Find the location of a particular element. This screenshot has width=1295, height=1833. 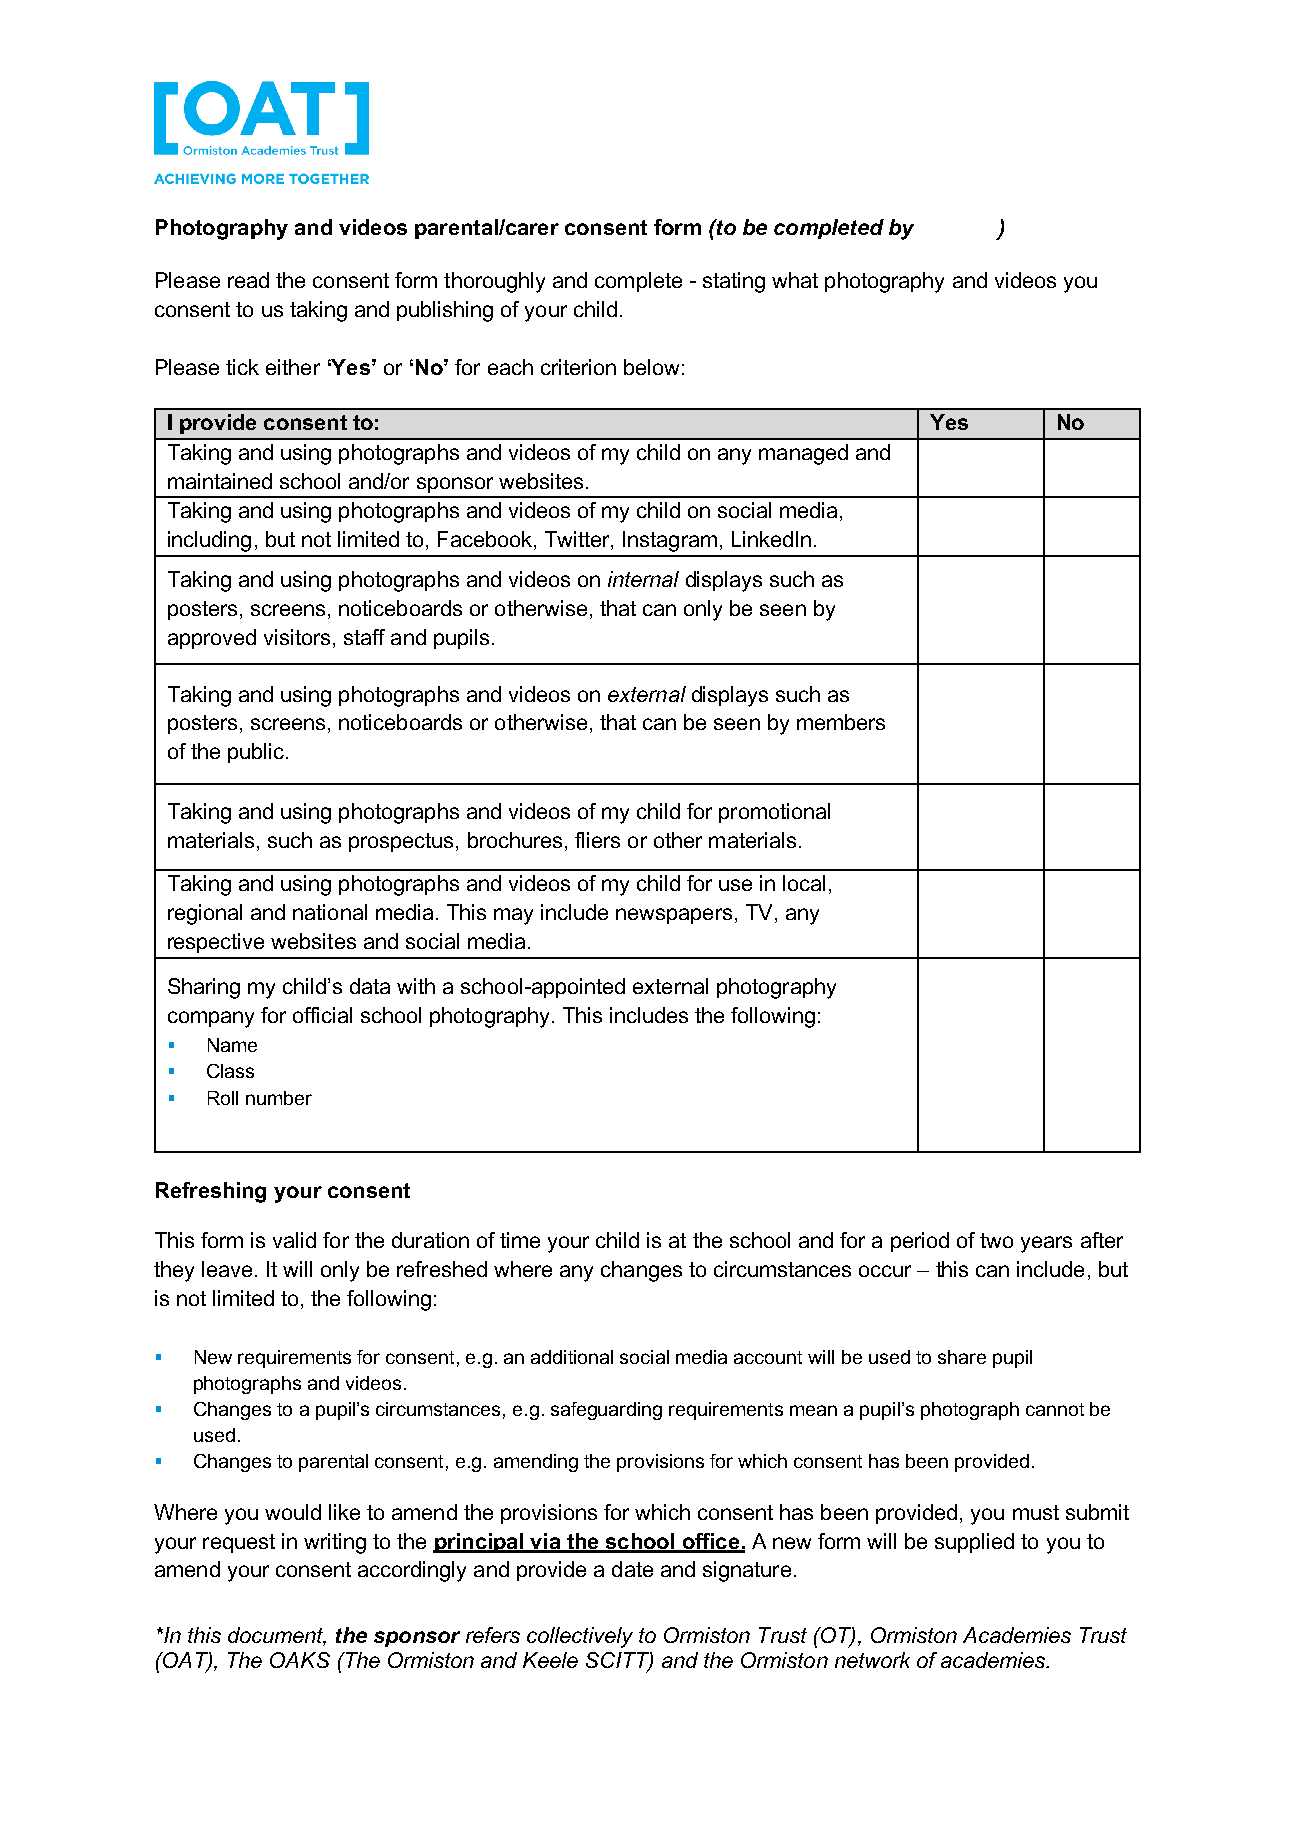

additional is located at coordinates (572, 1357).
